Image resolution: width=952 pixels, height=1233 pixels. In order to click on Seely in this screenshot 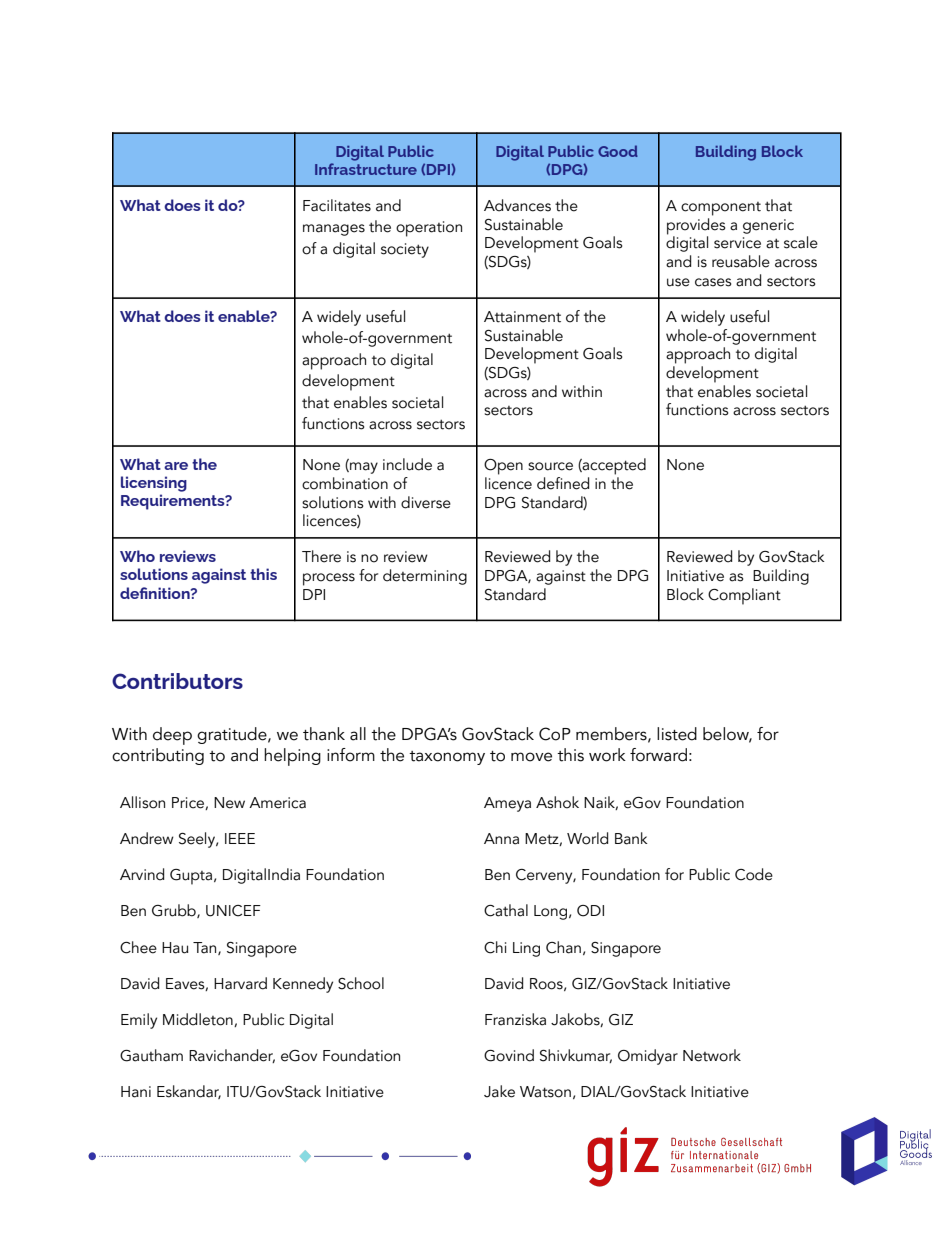, I will do `click(198, 840)`.
